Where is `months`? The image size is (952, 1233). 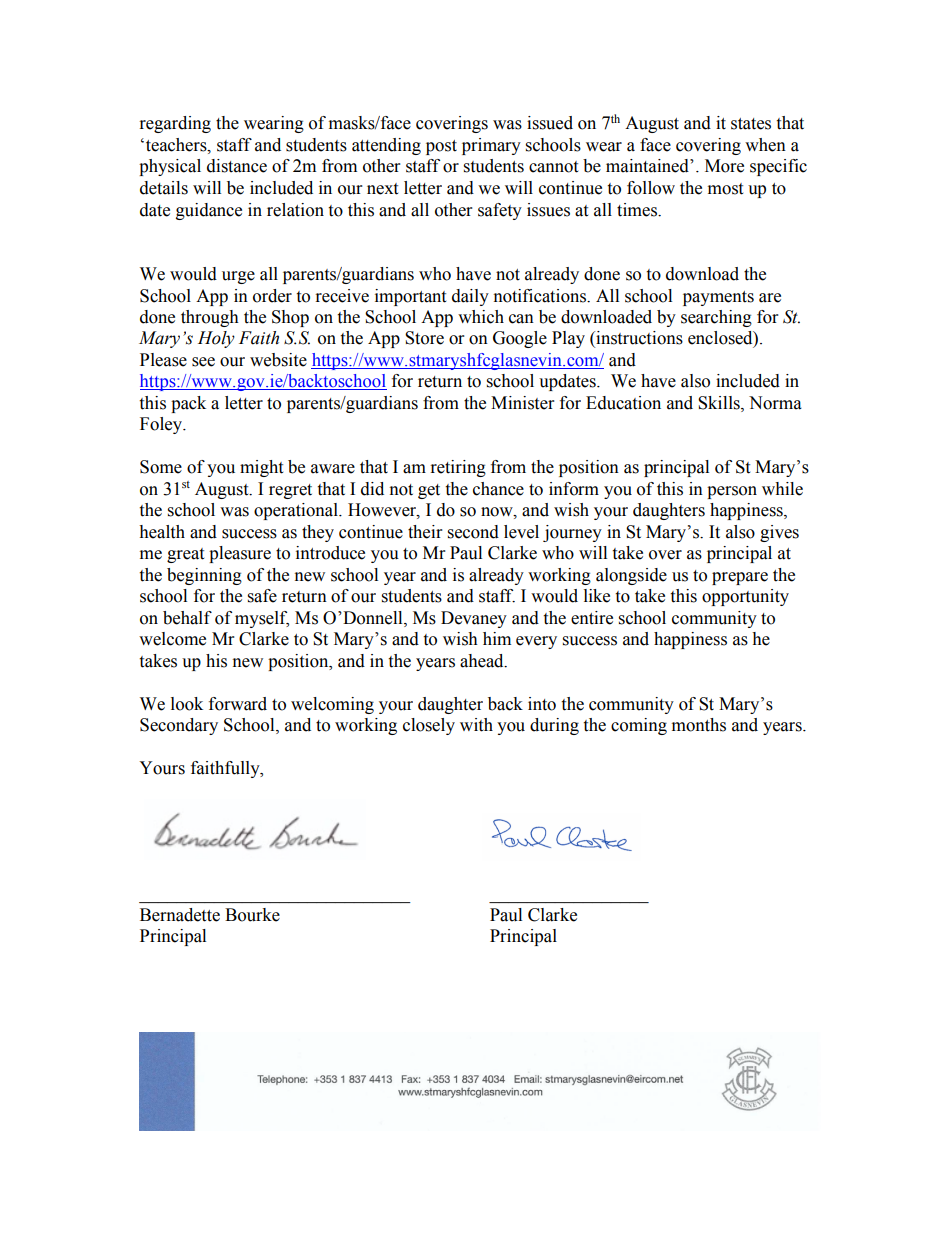
months is located at coordinates (699, 725).
